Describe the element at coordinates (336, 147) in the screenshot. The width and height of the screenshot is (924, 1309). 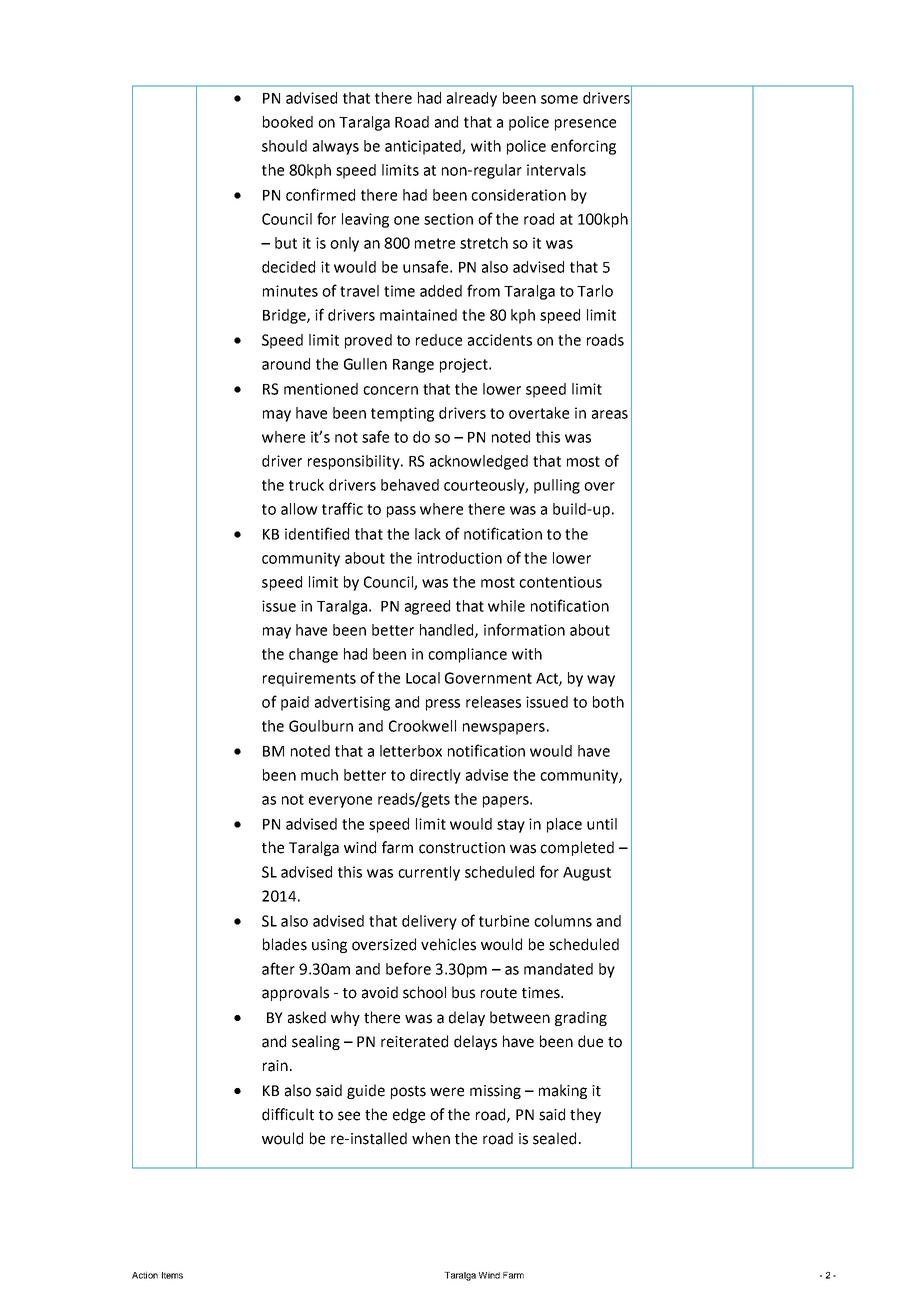
I see `always` at that location.
